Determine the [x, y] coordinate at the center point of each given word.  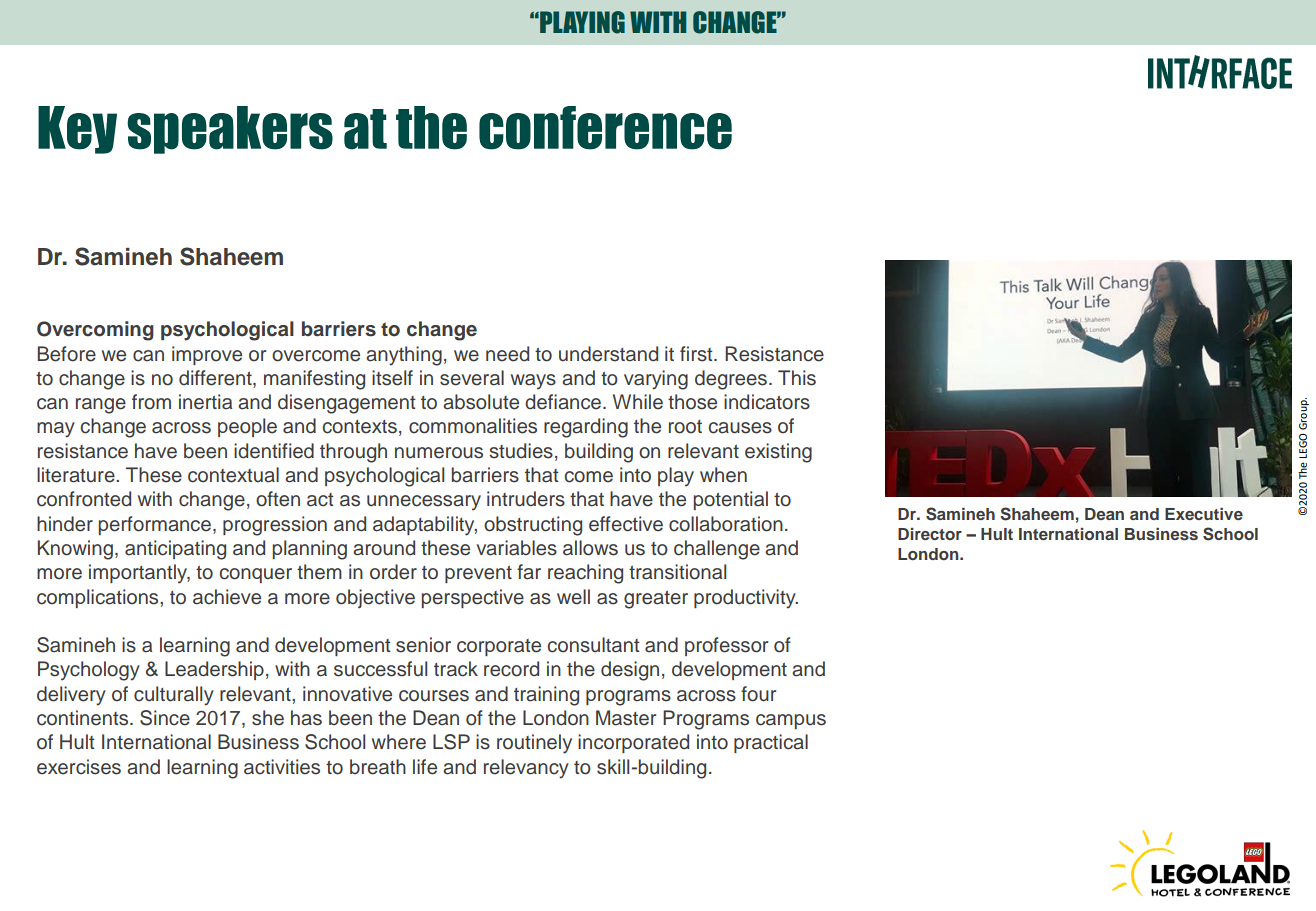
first [697, 354]
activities [282, 767]
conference [605, 128]
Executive [1204, 514]
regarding [586, 428]
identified [274, 451]
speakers [230, 130]
